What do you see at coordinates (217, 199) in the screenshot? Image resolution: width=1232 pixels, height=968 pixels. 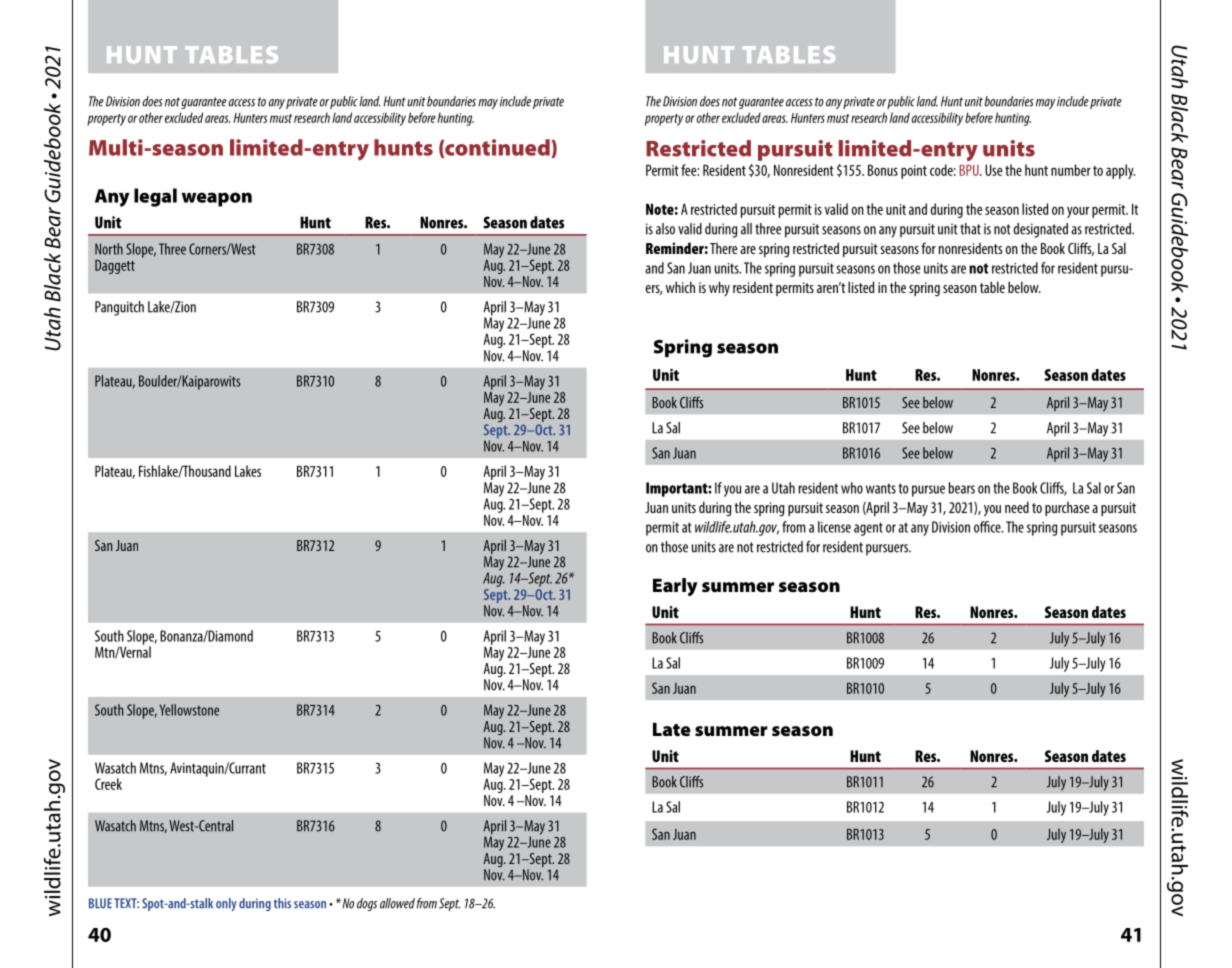 I see `weapon` at bounding box center [217, 199].
